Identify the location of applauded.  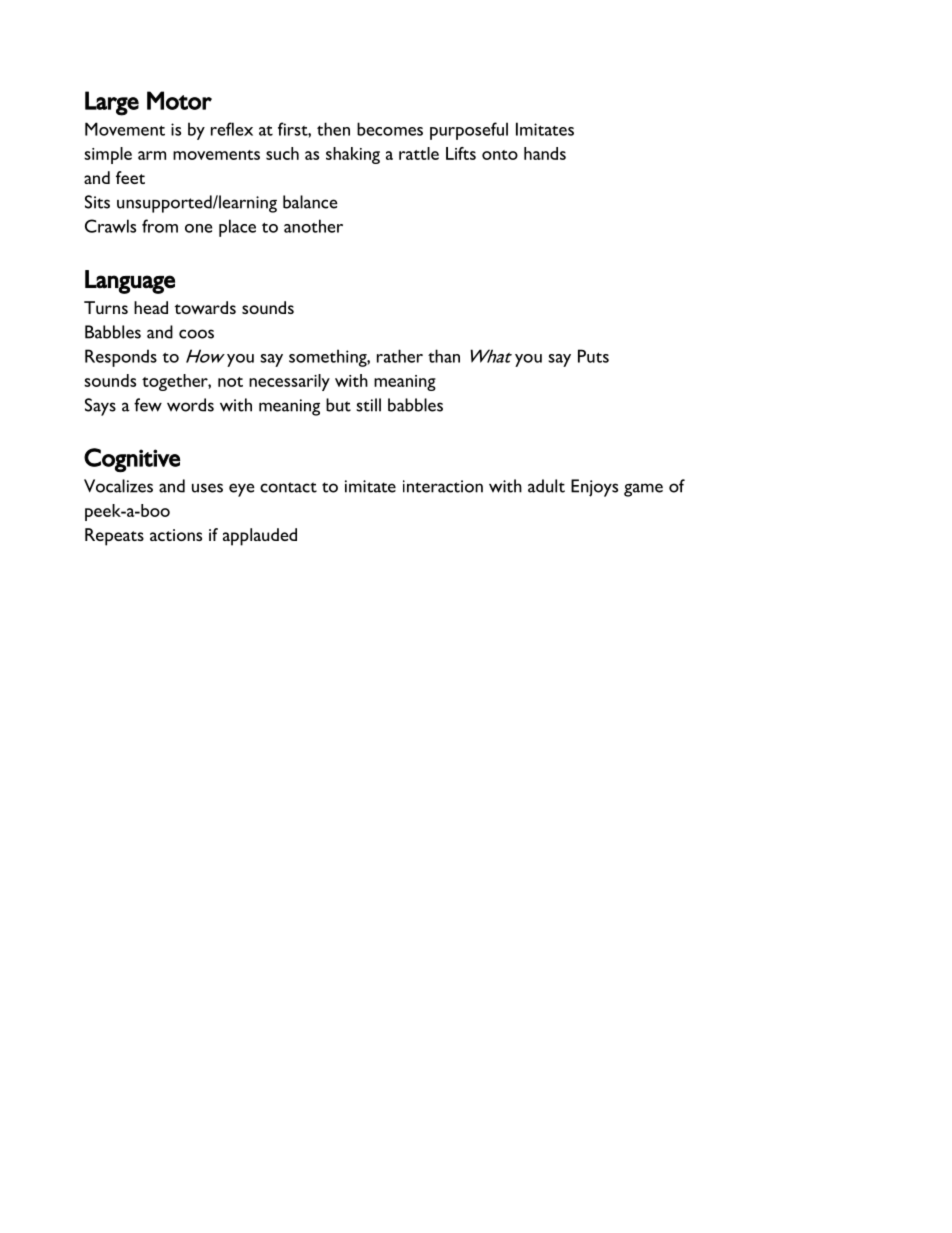
(260, 537).
